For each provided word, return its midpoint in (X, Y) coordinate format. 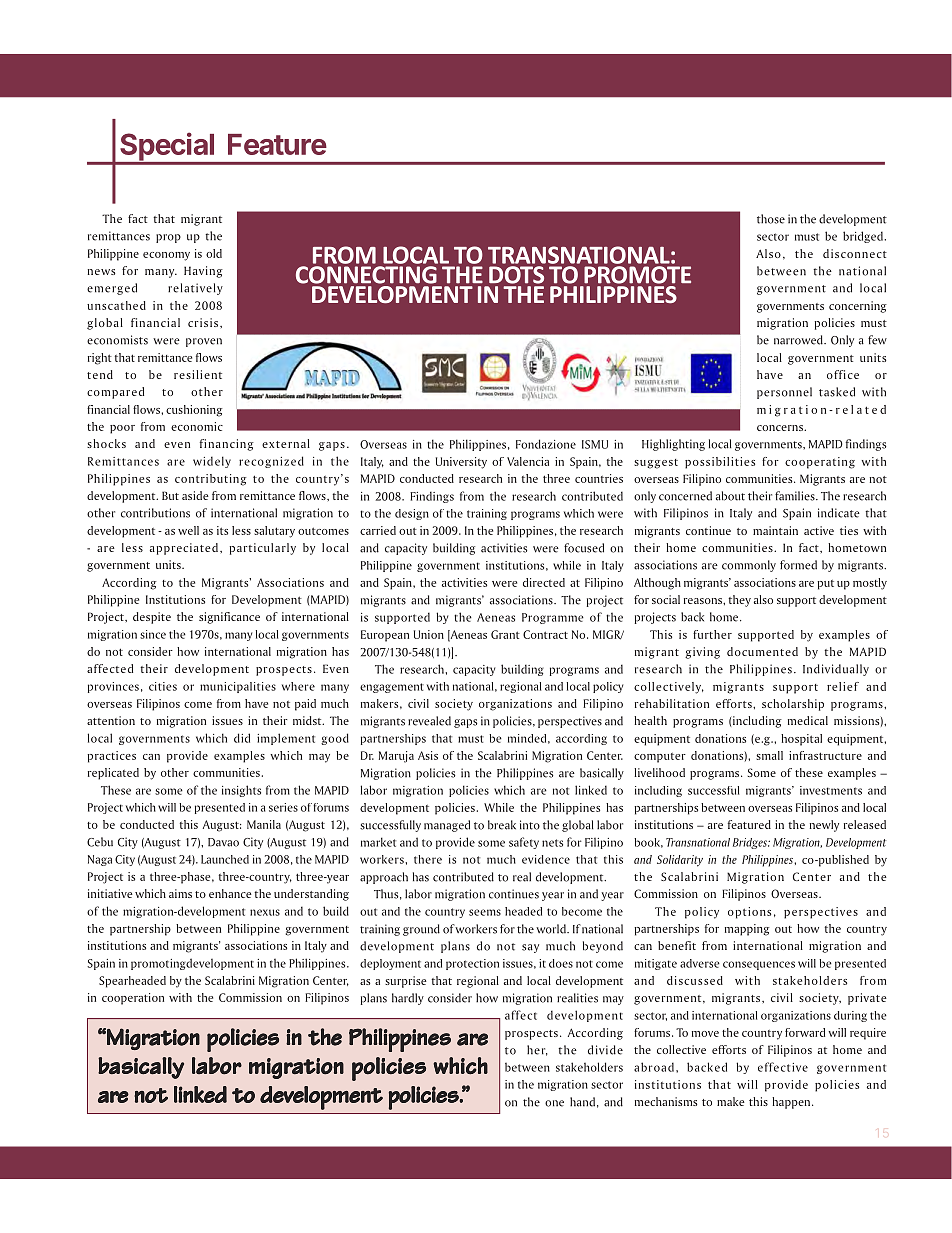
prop (168, 238)
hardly (408, 999)
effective (783, 1067)
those (771, 219)
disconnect (855, 253)
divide (605, 1050)
